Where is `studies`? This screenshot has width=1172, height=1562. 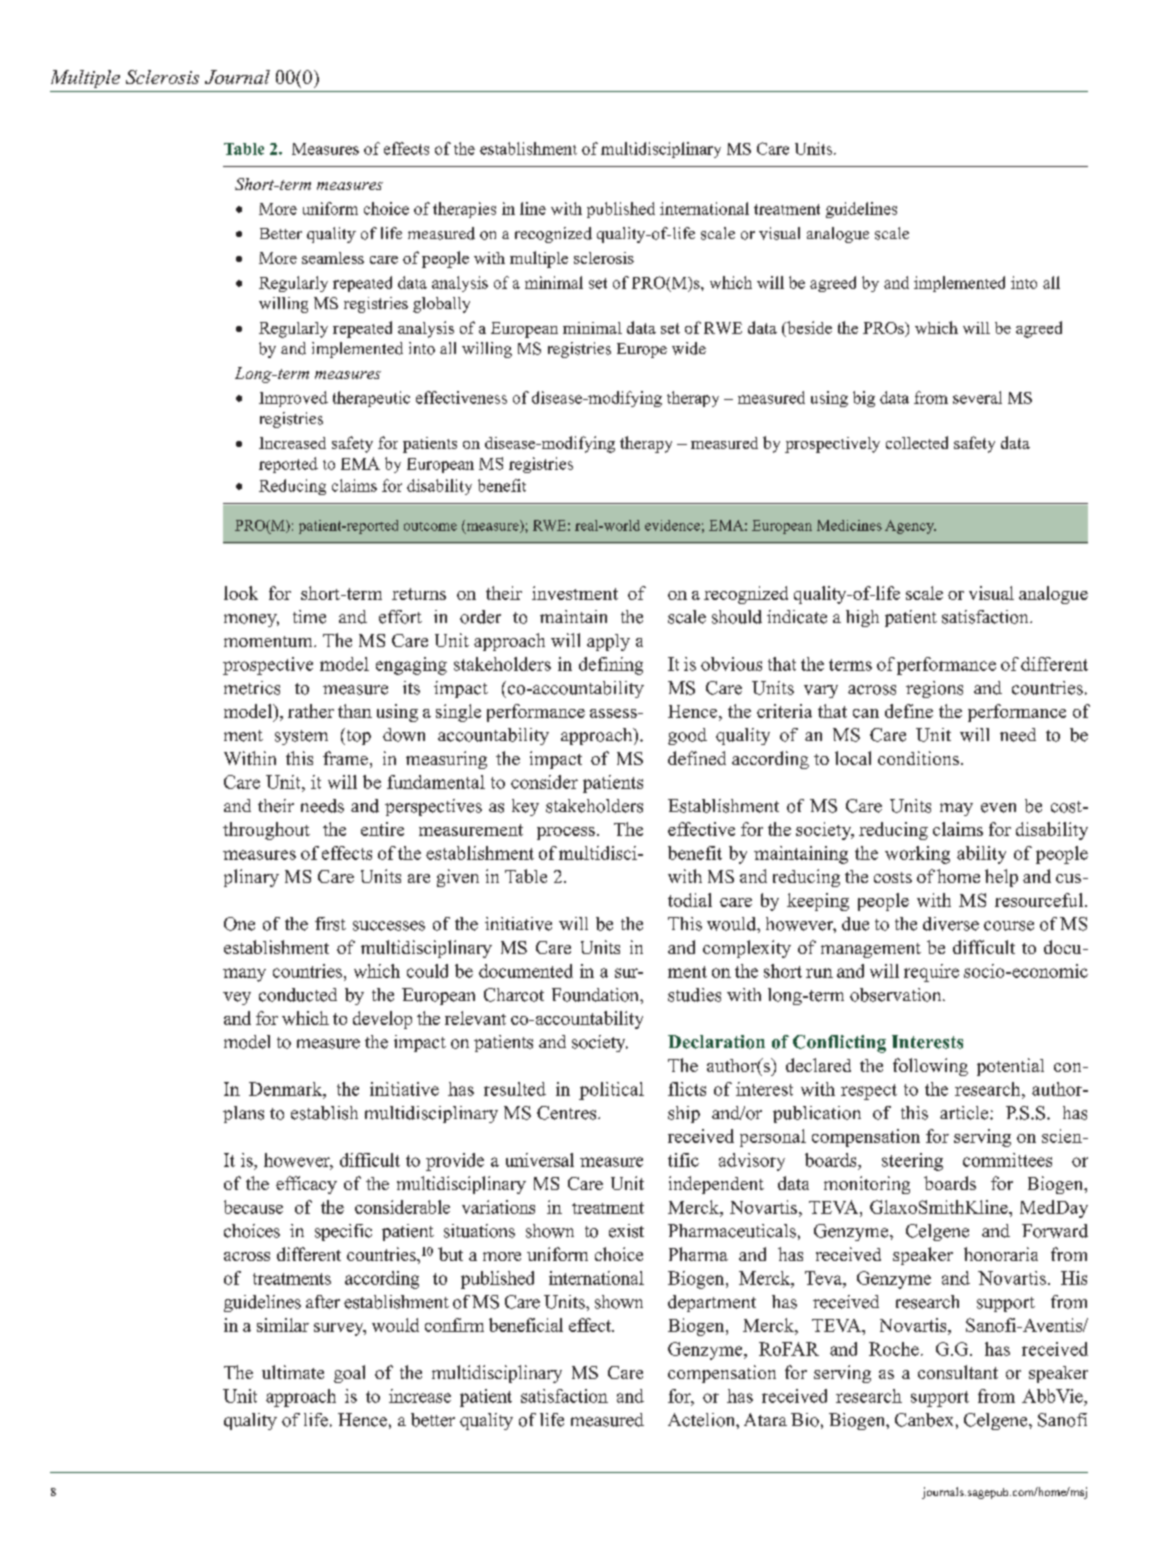 studies is located at coordinates (694, 995).
